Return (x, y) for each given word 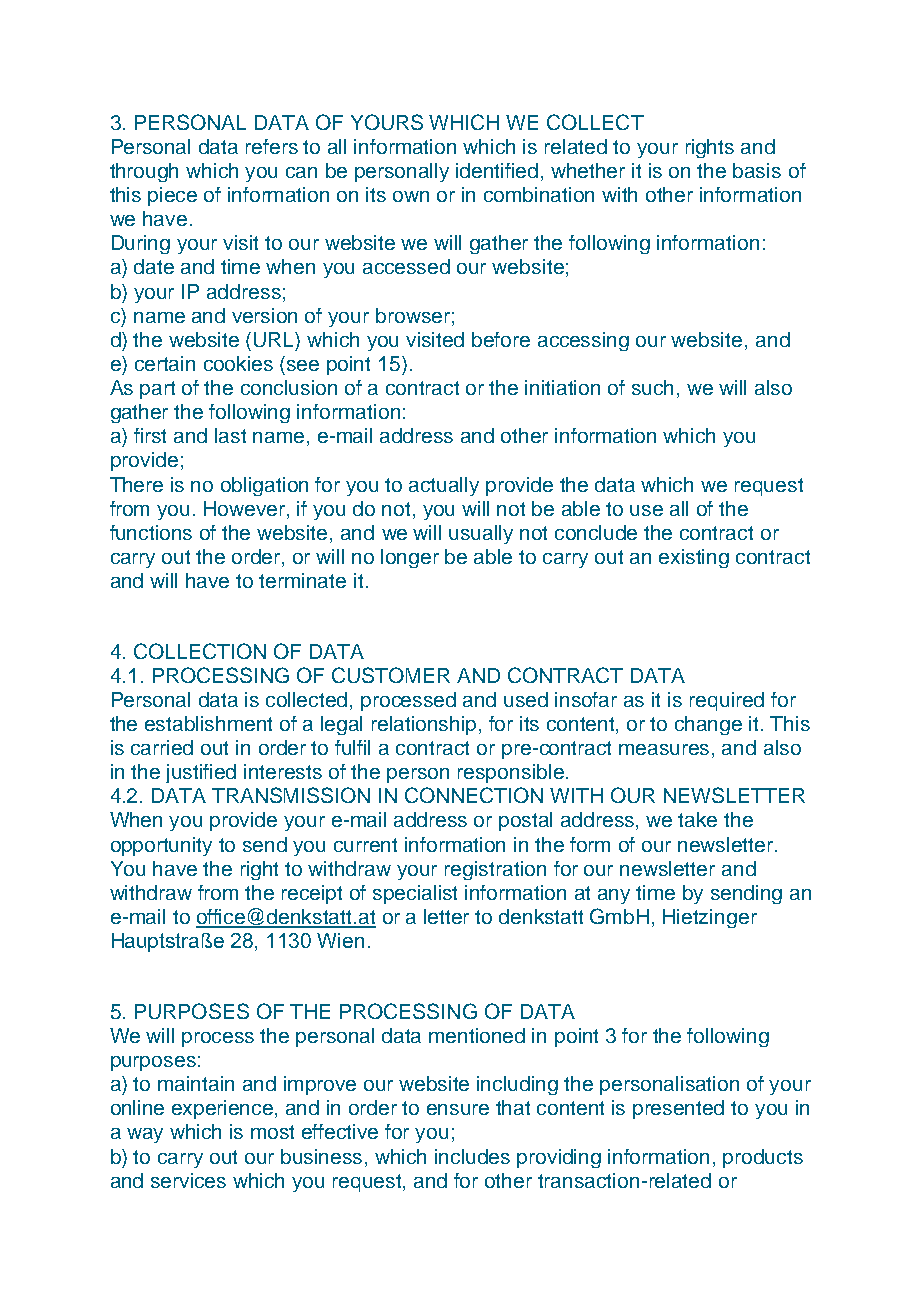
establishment (208, 723)
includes (472, 1156)
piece (172, 196)
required (727, 701)
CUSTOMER (391, 675)
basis (757, 170)
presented (678, 1109)
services (188, 1180)
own (411, 196)
